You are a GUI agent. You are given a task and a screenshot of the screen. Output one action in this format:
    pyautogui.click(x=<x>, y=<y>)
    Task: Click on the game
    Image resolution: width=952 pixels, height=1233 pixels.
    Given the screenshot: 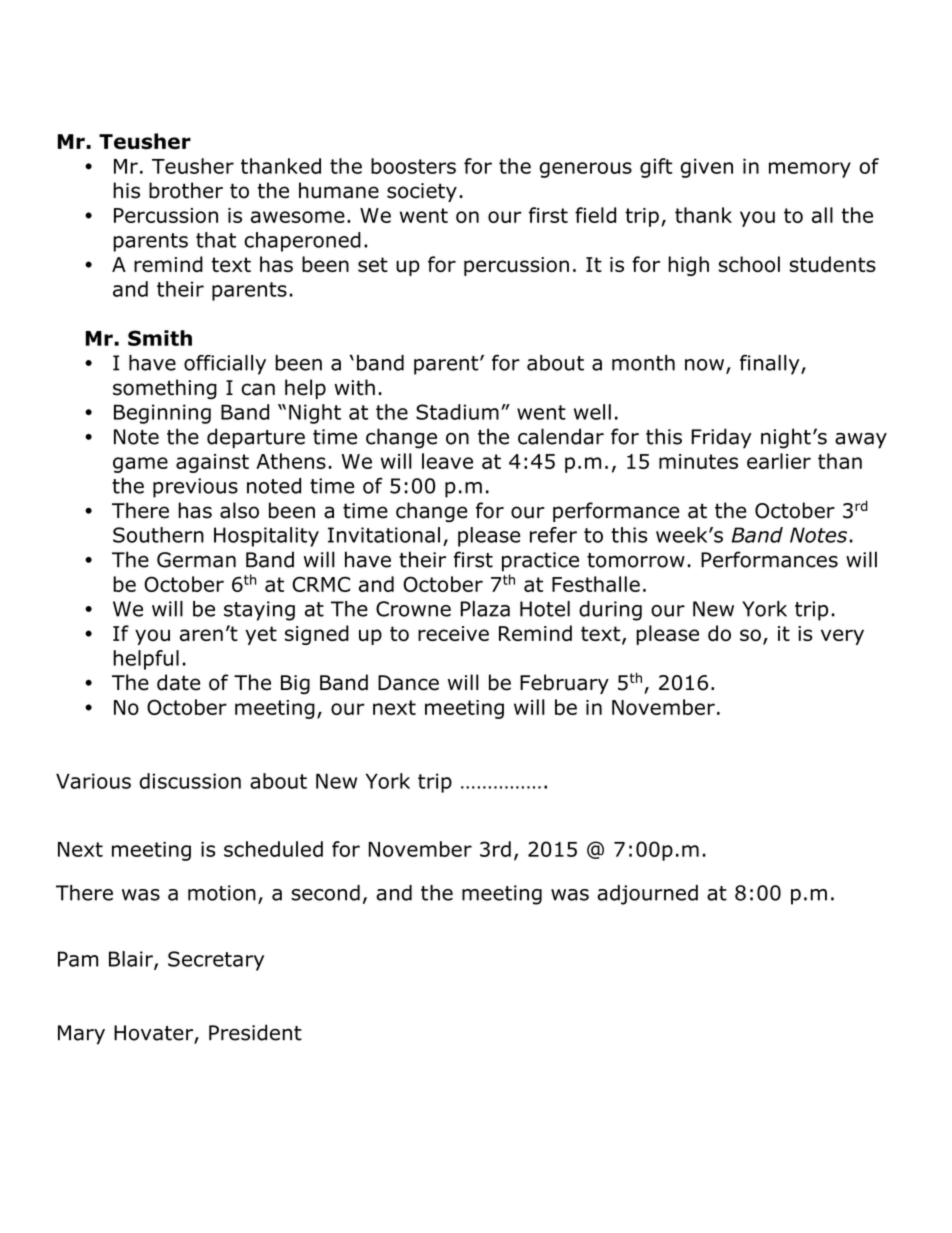 What is the action you would take?
    pyautogui.click(x=140, y=465)
